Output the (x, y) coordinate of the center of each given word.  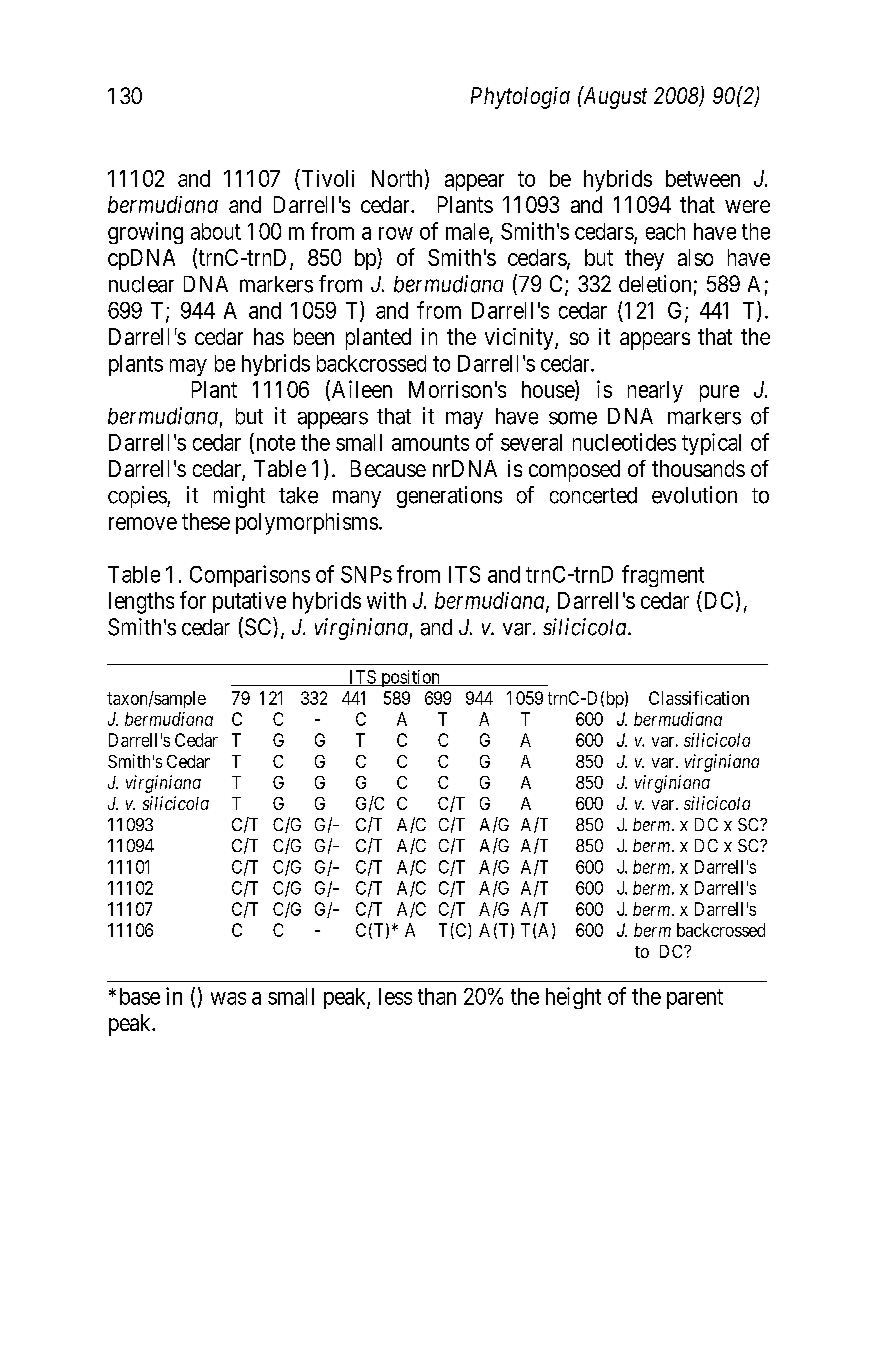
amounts (430, 443)
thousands (698, 468)
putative (249, 602)
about (216, 231)
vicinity (520, 339)
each (665, 231)
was (228, 998)
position (410, 678)
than (437, 996)
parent (695, 999)
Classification (699, 698)
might (239, 497)
